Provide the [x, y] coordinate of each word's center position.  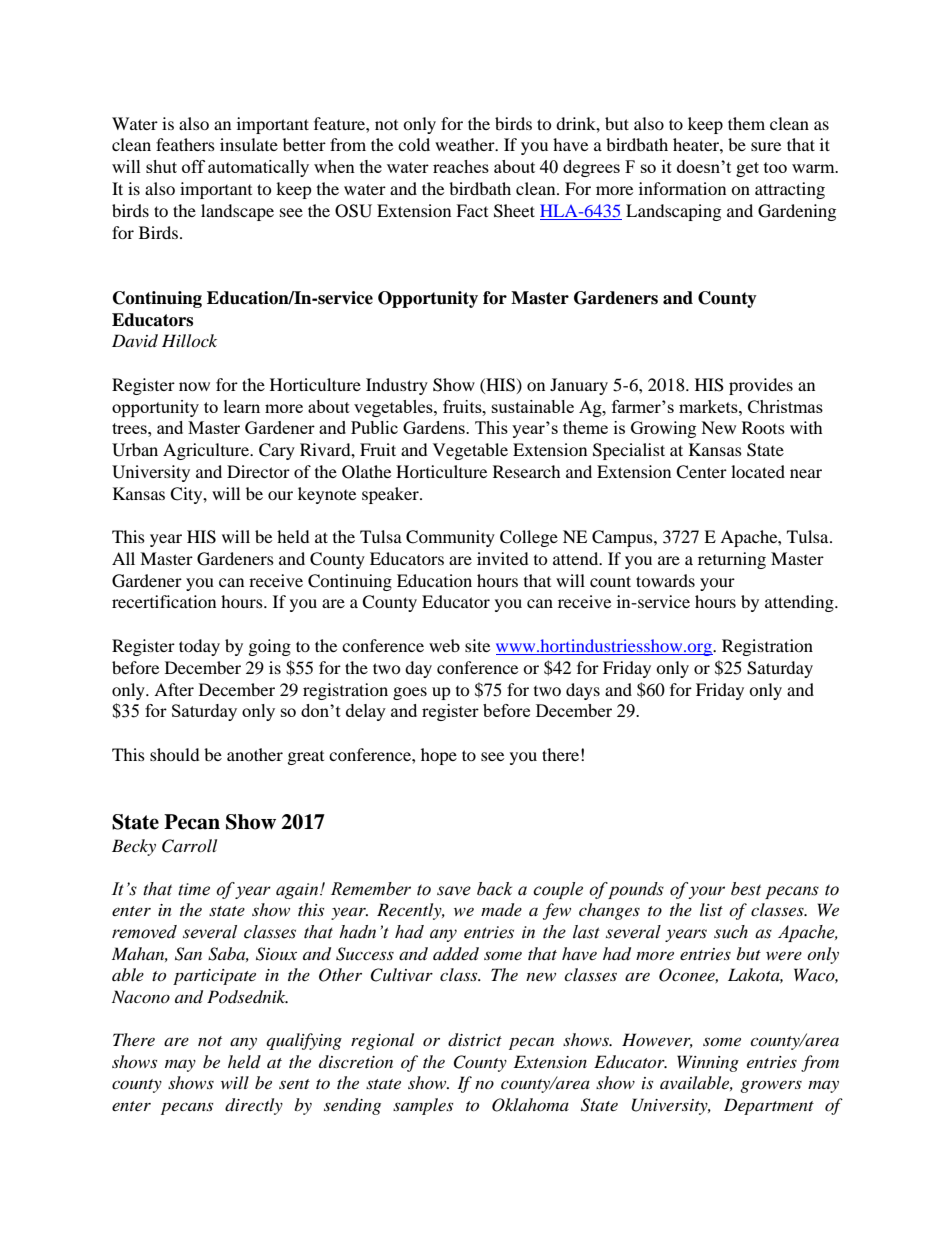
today [199, 647]
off [193, 166]
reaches [461, 166]
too [775, 167]
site [477, 645]
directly [254, 1106]
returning [732, 560]
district [475, 1040]
